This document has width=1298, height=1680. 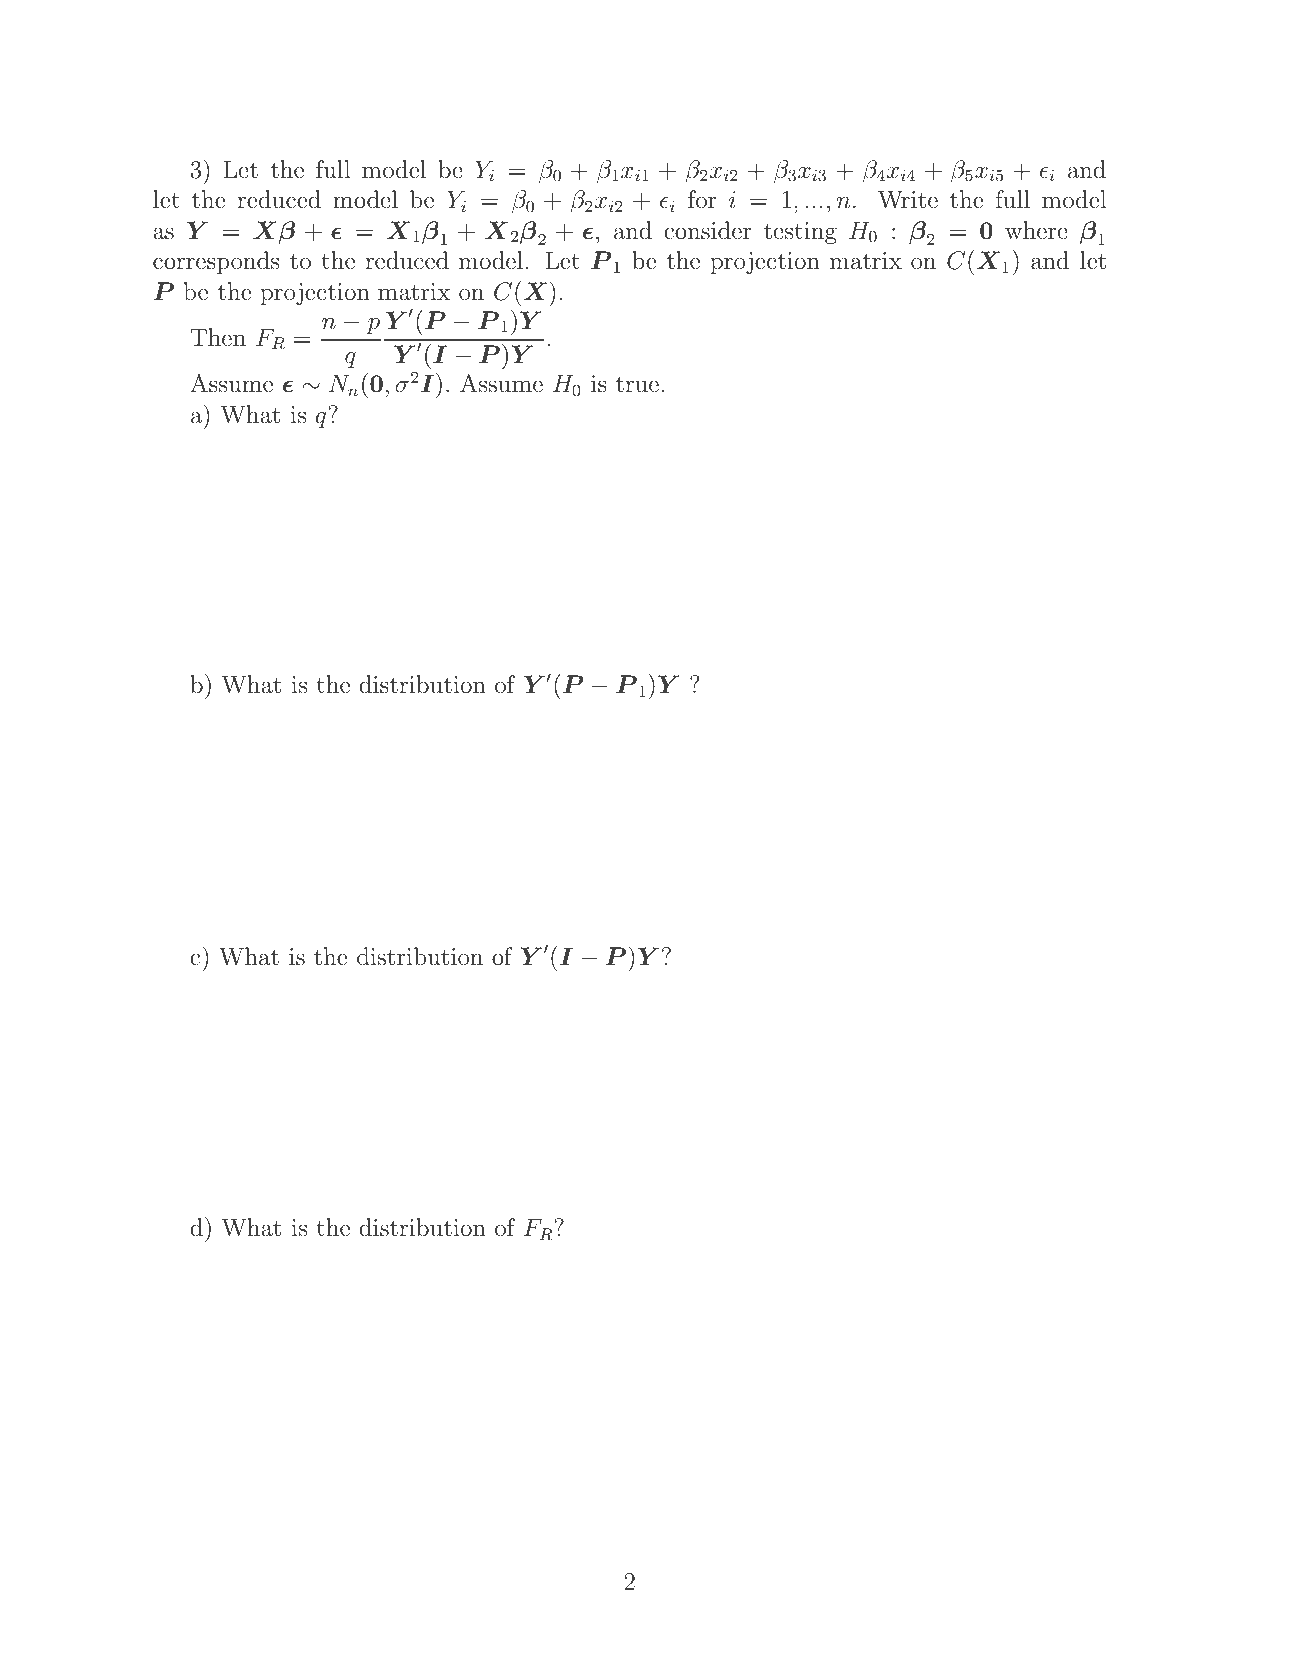 What do you see at coordinates (908, 199) in the document?
I see `Write` at bounding box center [908, 199].
